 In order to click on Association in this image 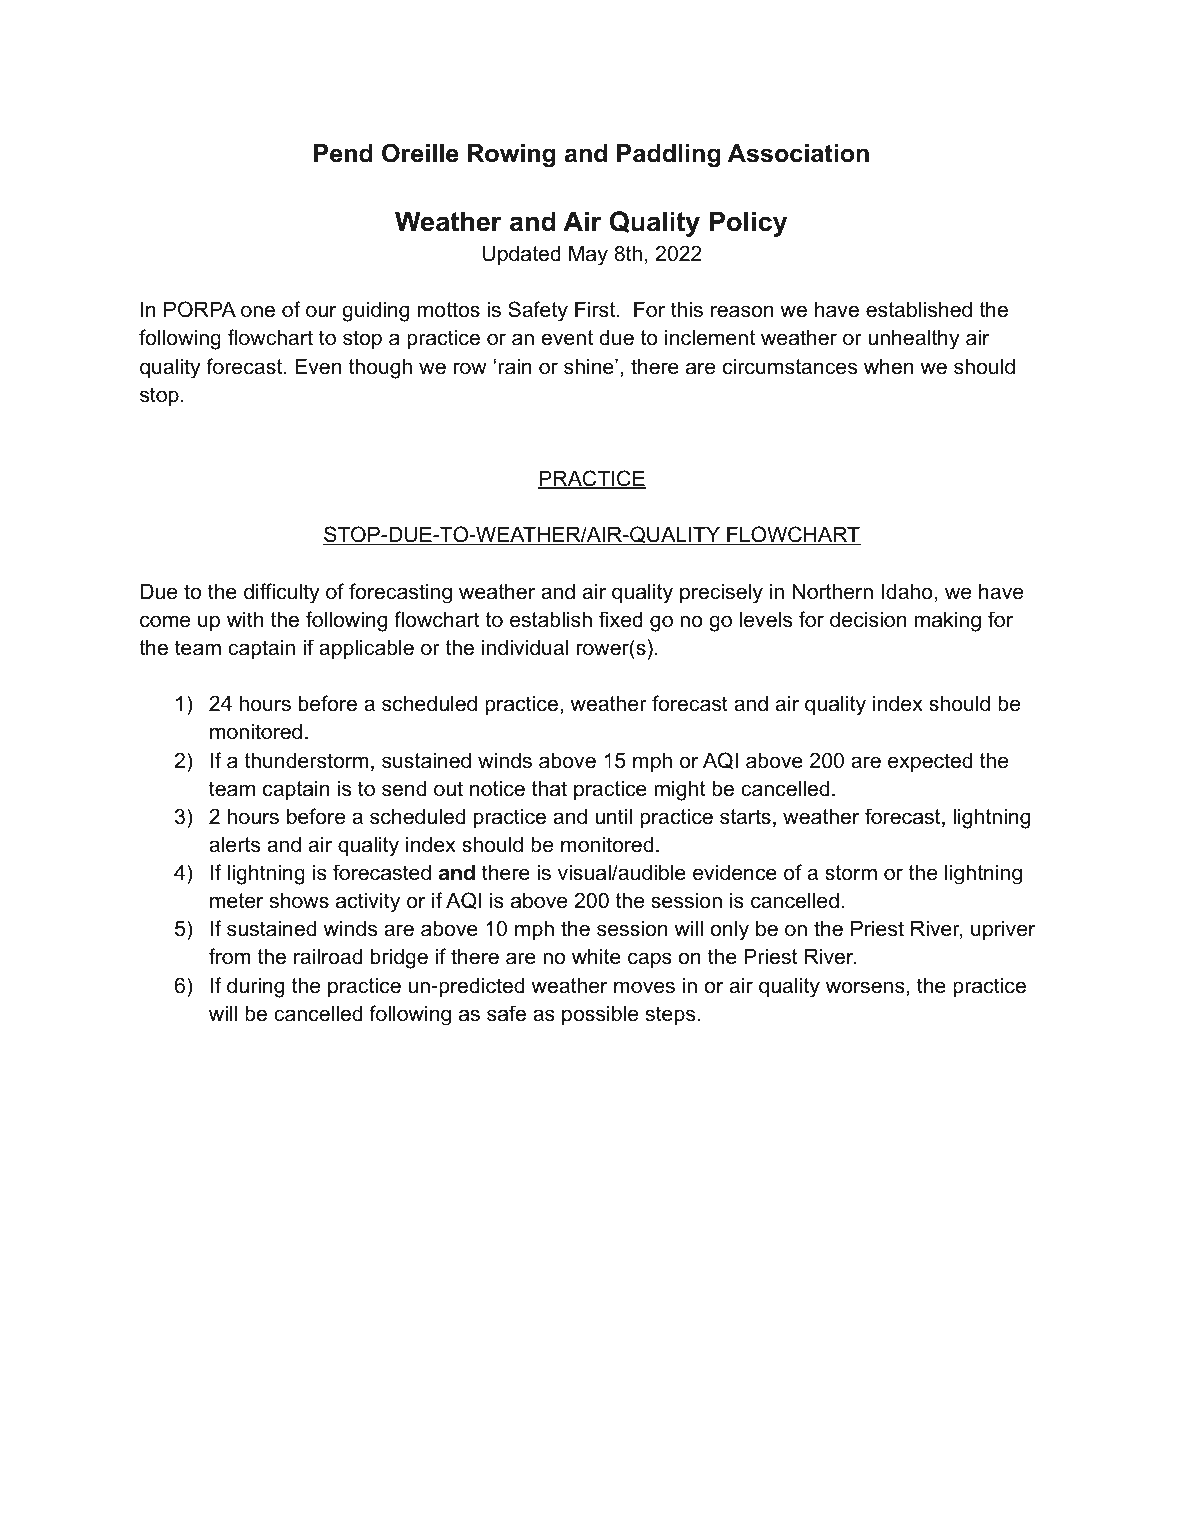, I will do `click(798, 153)`.
